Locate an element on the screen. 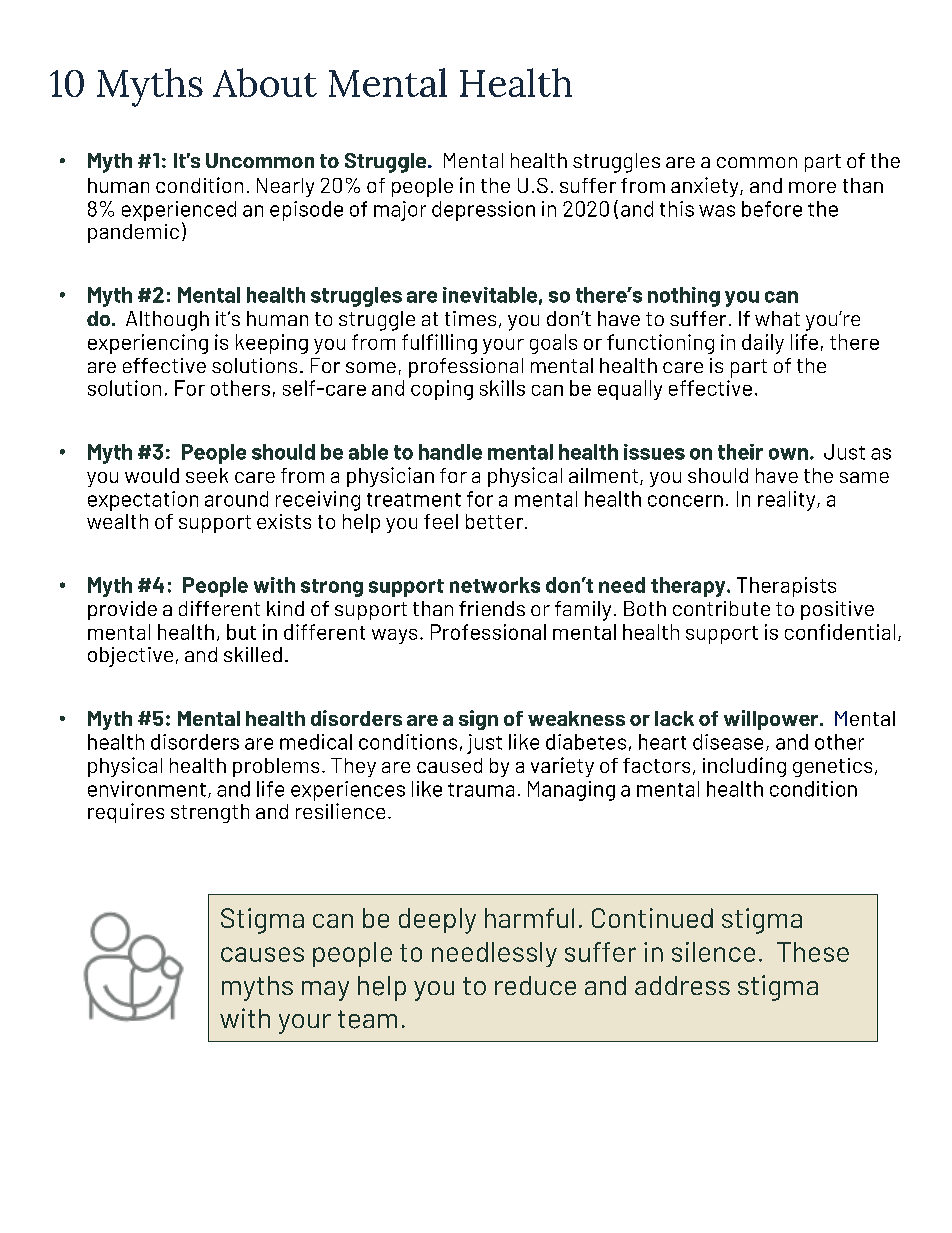  Although is located at coordinates (167, 321).
